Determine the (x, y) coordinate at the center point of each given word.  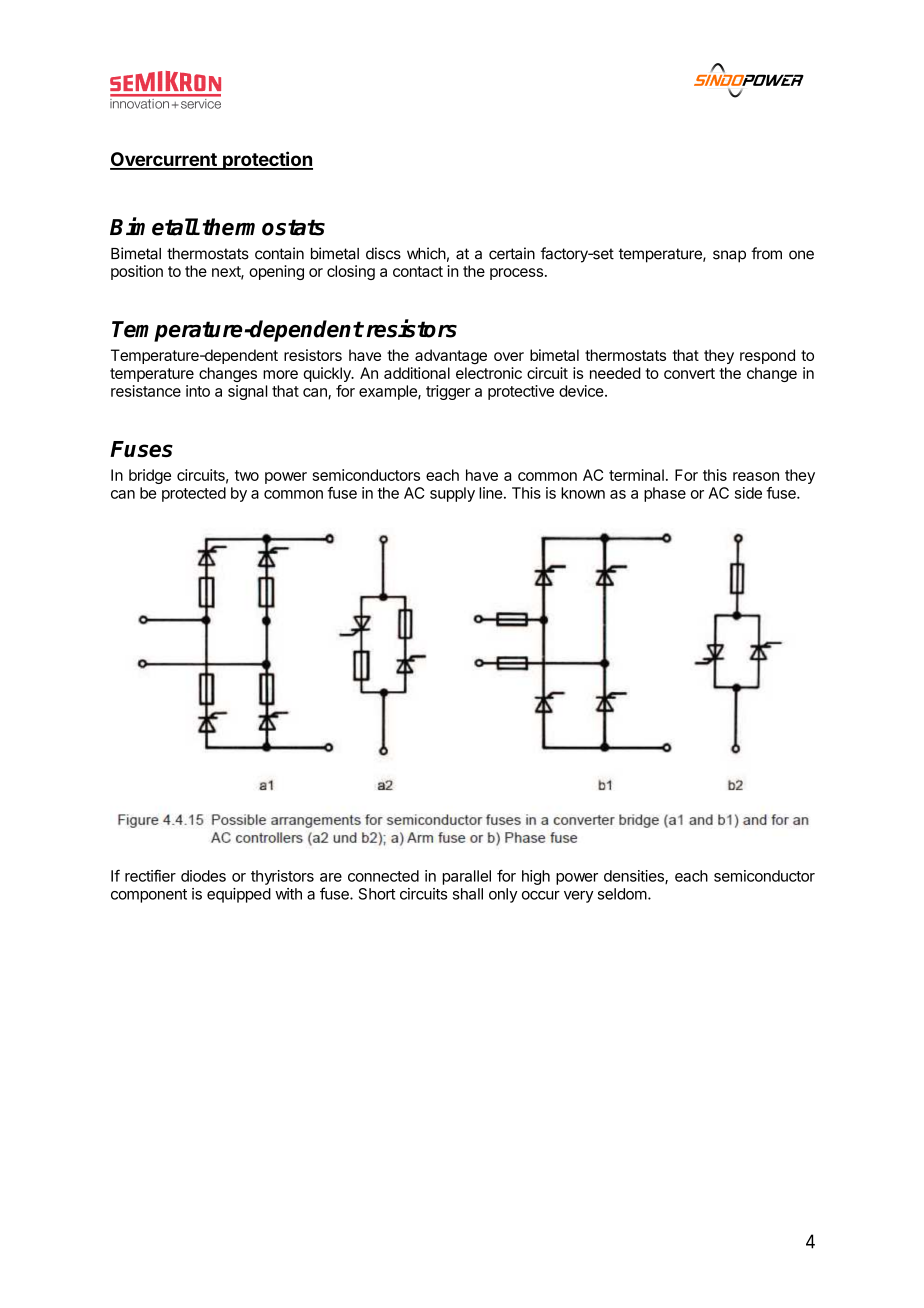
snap (729, 256)
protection (267, 160)
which (426, 253)
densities (635, 877)
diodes (203, 876)
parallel (467, 877)
